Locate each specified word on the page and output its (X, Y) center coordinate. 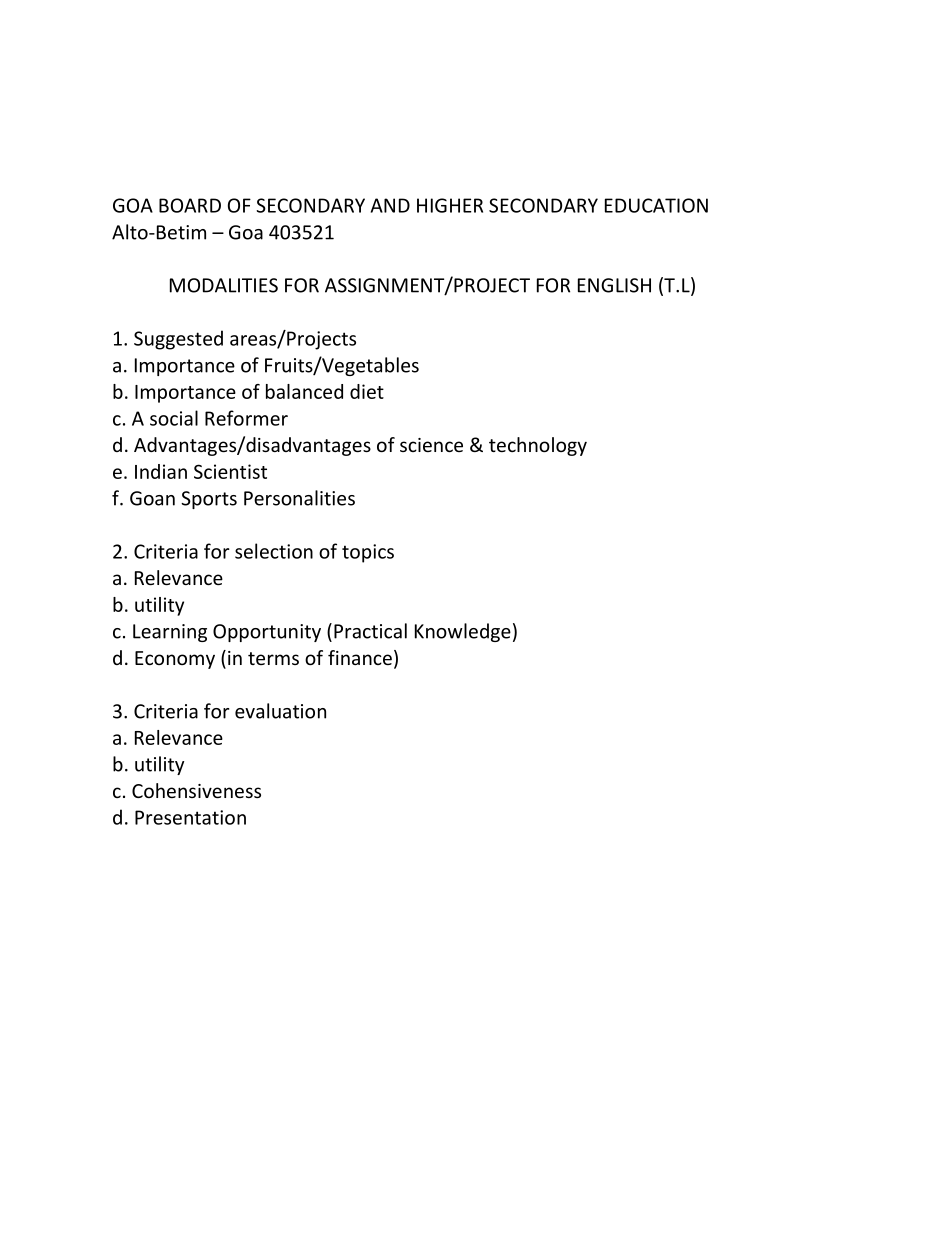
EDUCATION (656, 205)
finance (360, 657)
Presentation (190, 817)
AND (390, 205)
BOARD (190, 205)
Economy (175, 660)
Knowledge (463, 632)
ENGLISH (614, 285)
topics (368, 553)
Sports (209, 500)
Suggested (178, 340)
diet (367, 391)
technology (538, 446)
